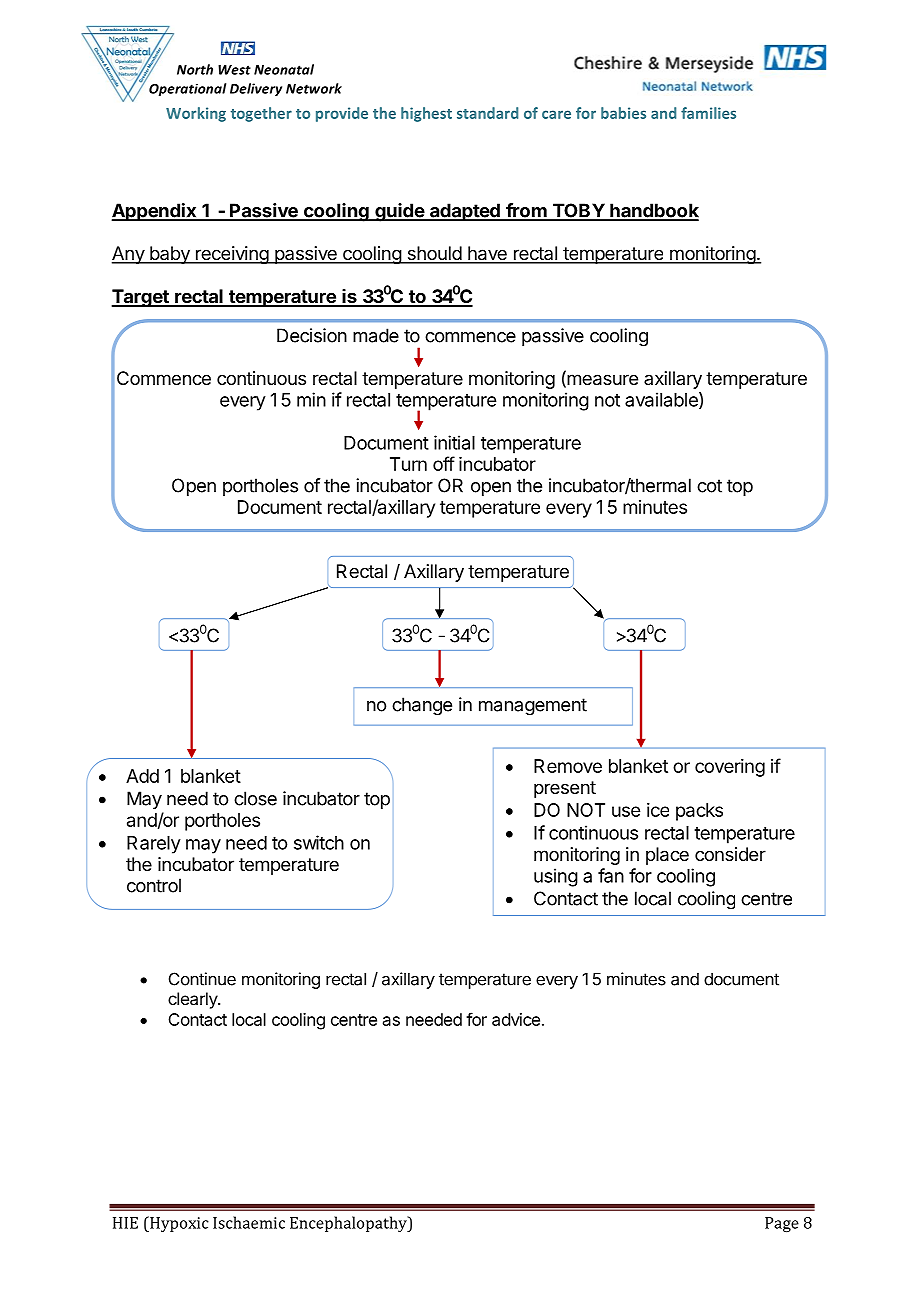  Describe the element at coordinates (142, 776) in the image. I see `Add` at that location.
